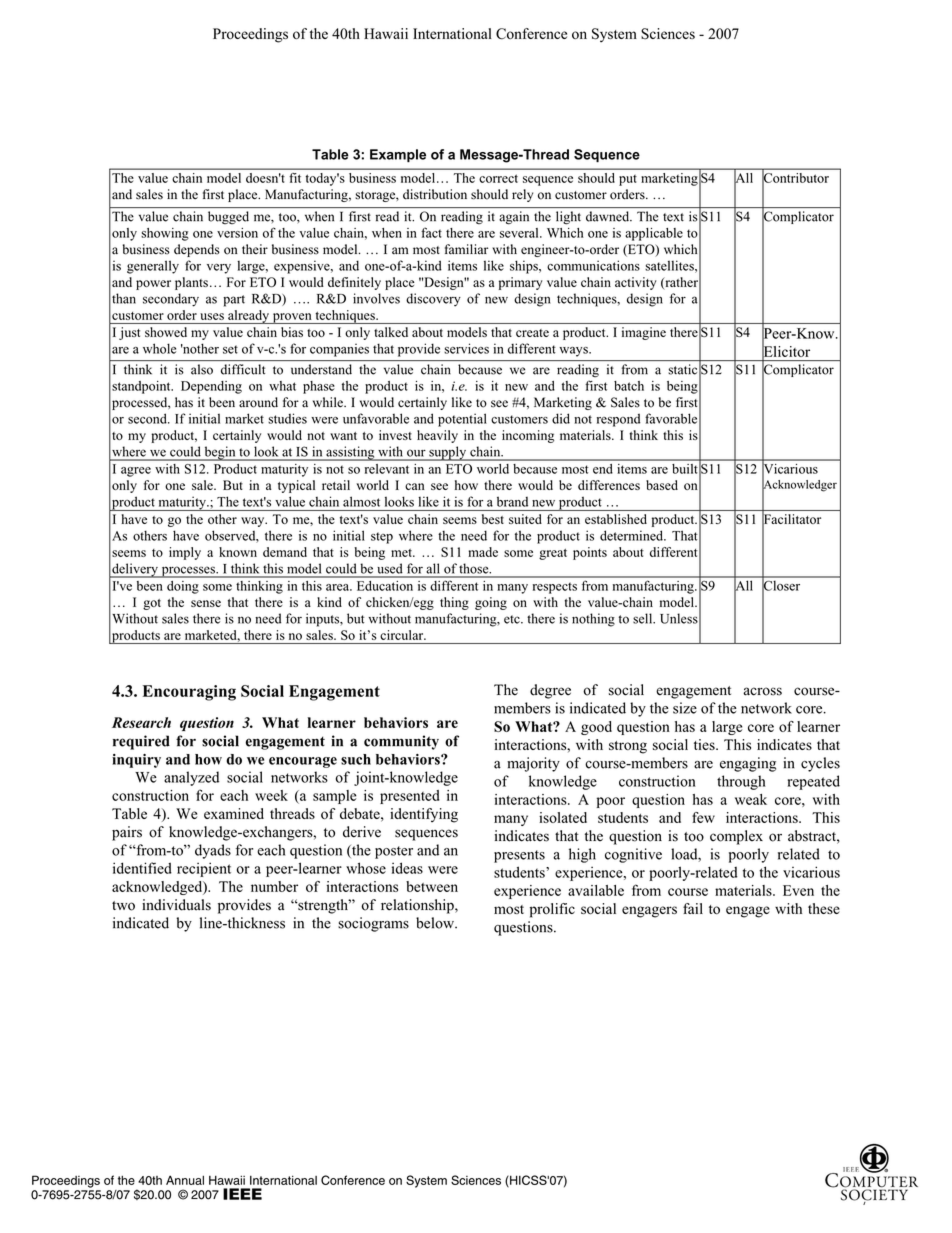 The height and width of the screenshot is (1233, 952). What do you see at coordinates (176, 905) in the screenshot?
I see `individuals` at bounding box center [176, 905].
